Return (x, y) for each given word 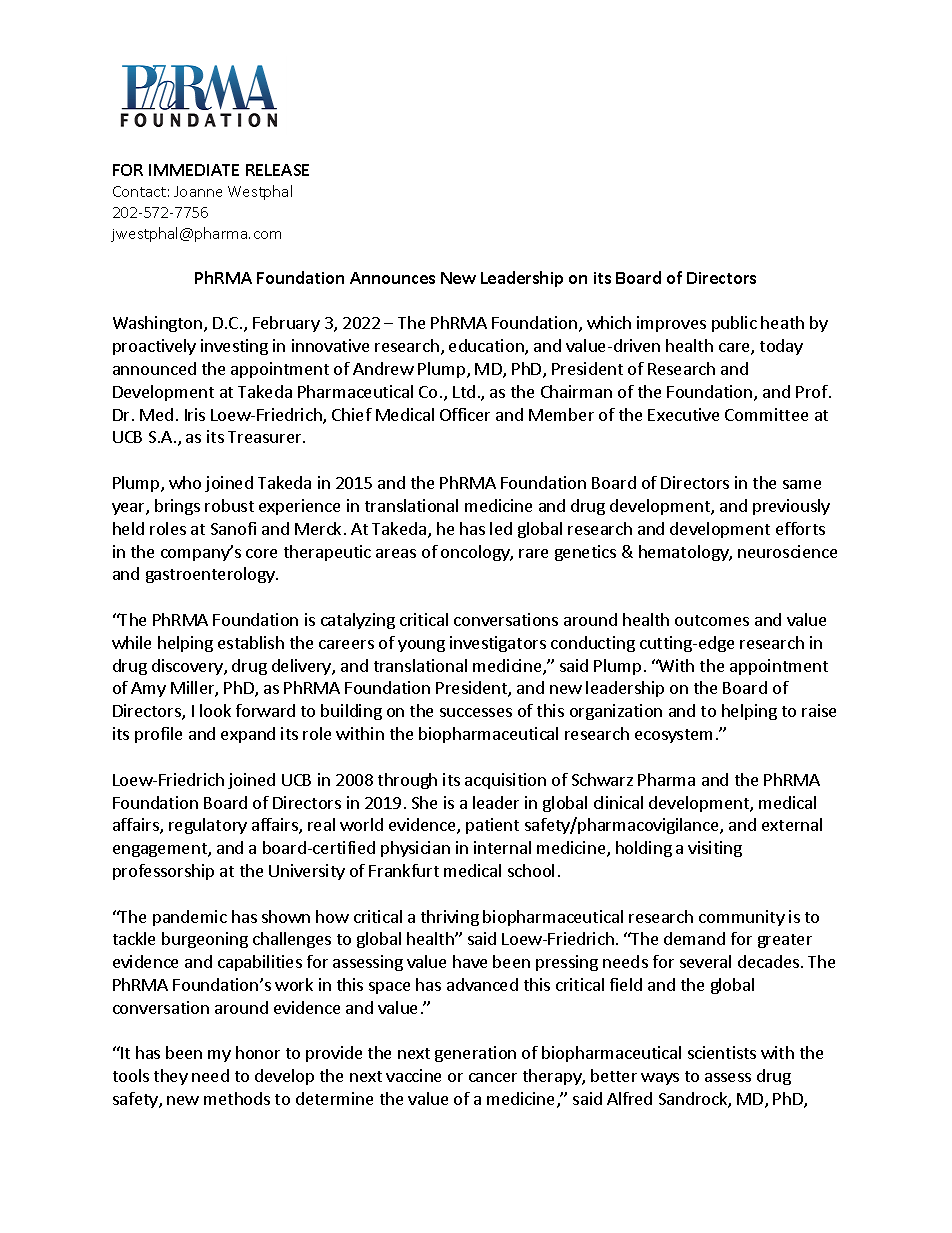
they (171, 1077)
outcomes (712, 620)
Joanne (198, 191)
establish (251, 642)
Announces (392, 278)
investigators (498, 644)
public (734, 324)
